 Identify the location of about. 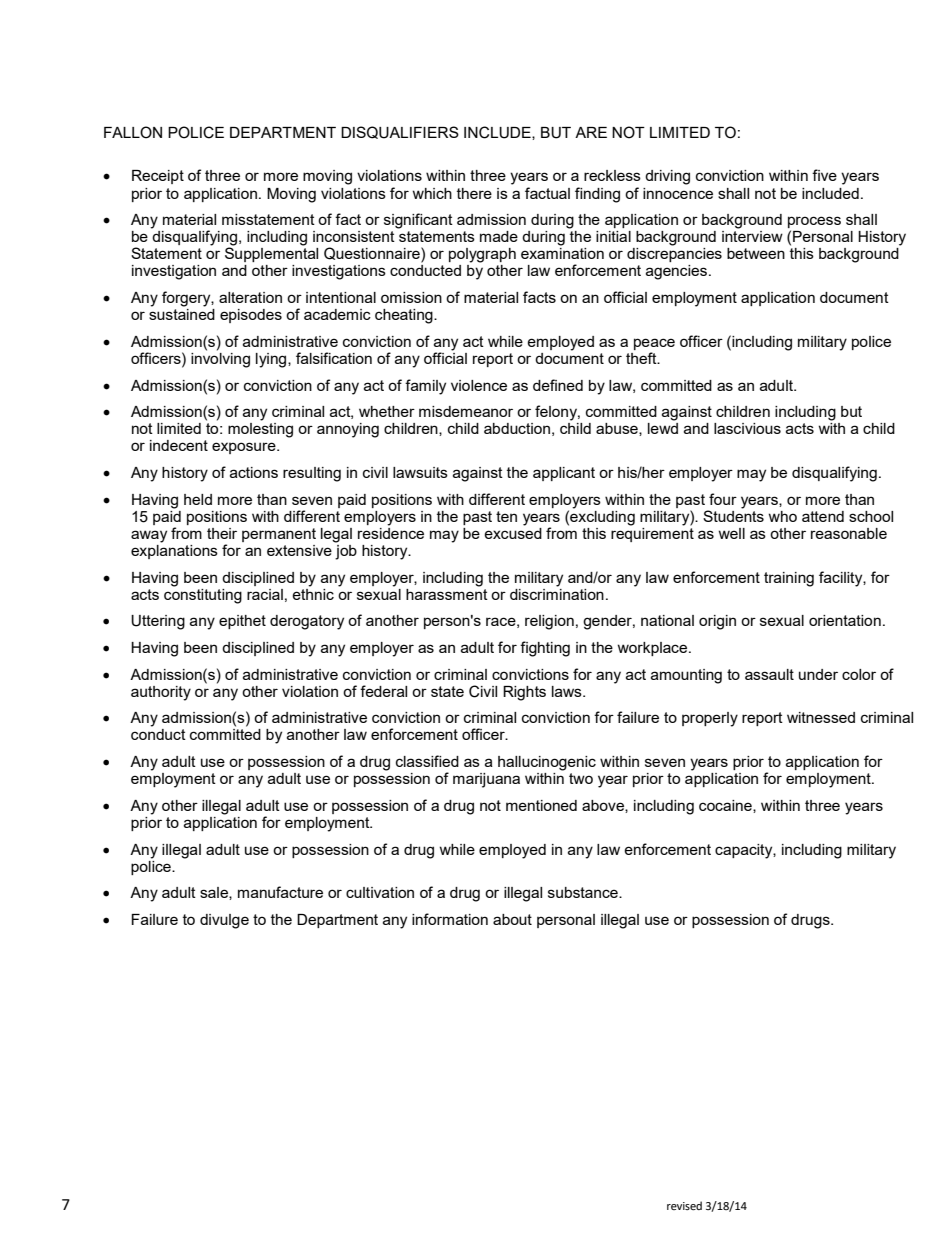
(512, 919).
